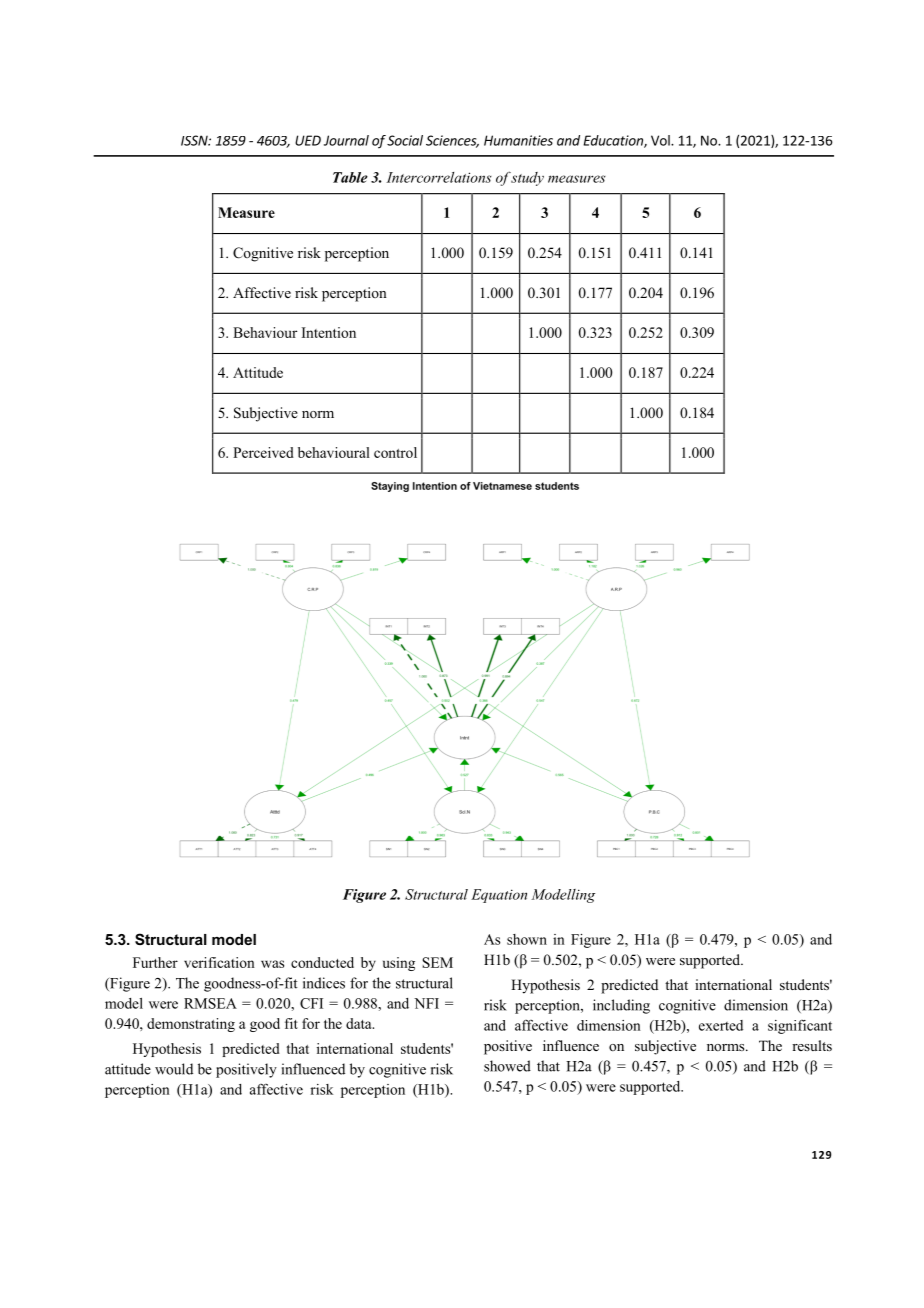 Image resolution: width=924 pixels, height=1308 pixels. I want to click on UED, so click(308, 140).
